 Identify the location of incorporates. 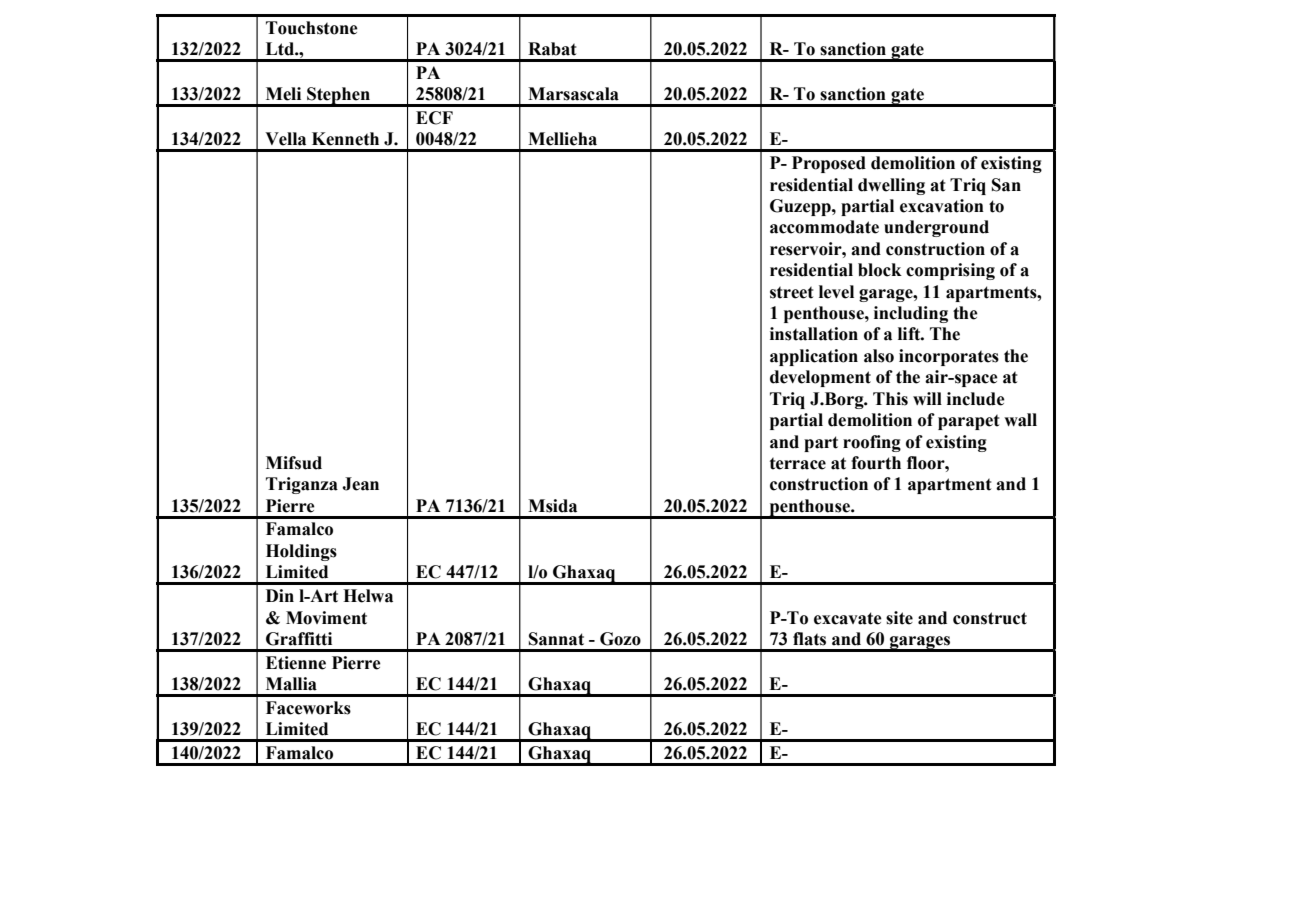
(949, 357).
